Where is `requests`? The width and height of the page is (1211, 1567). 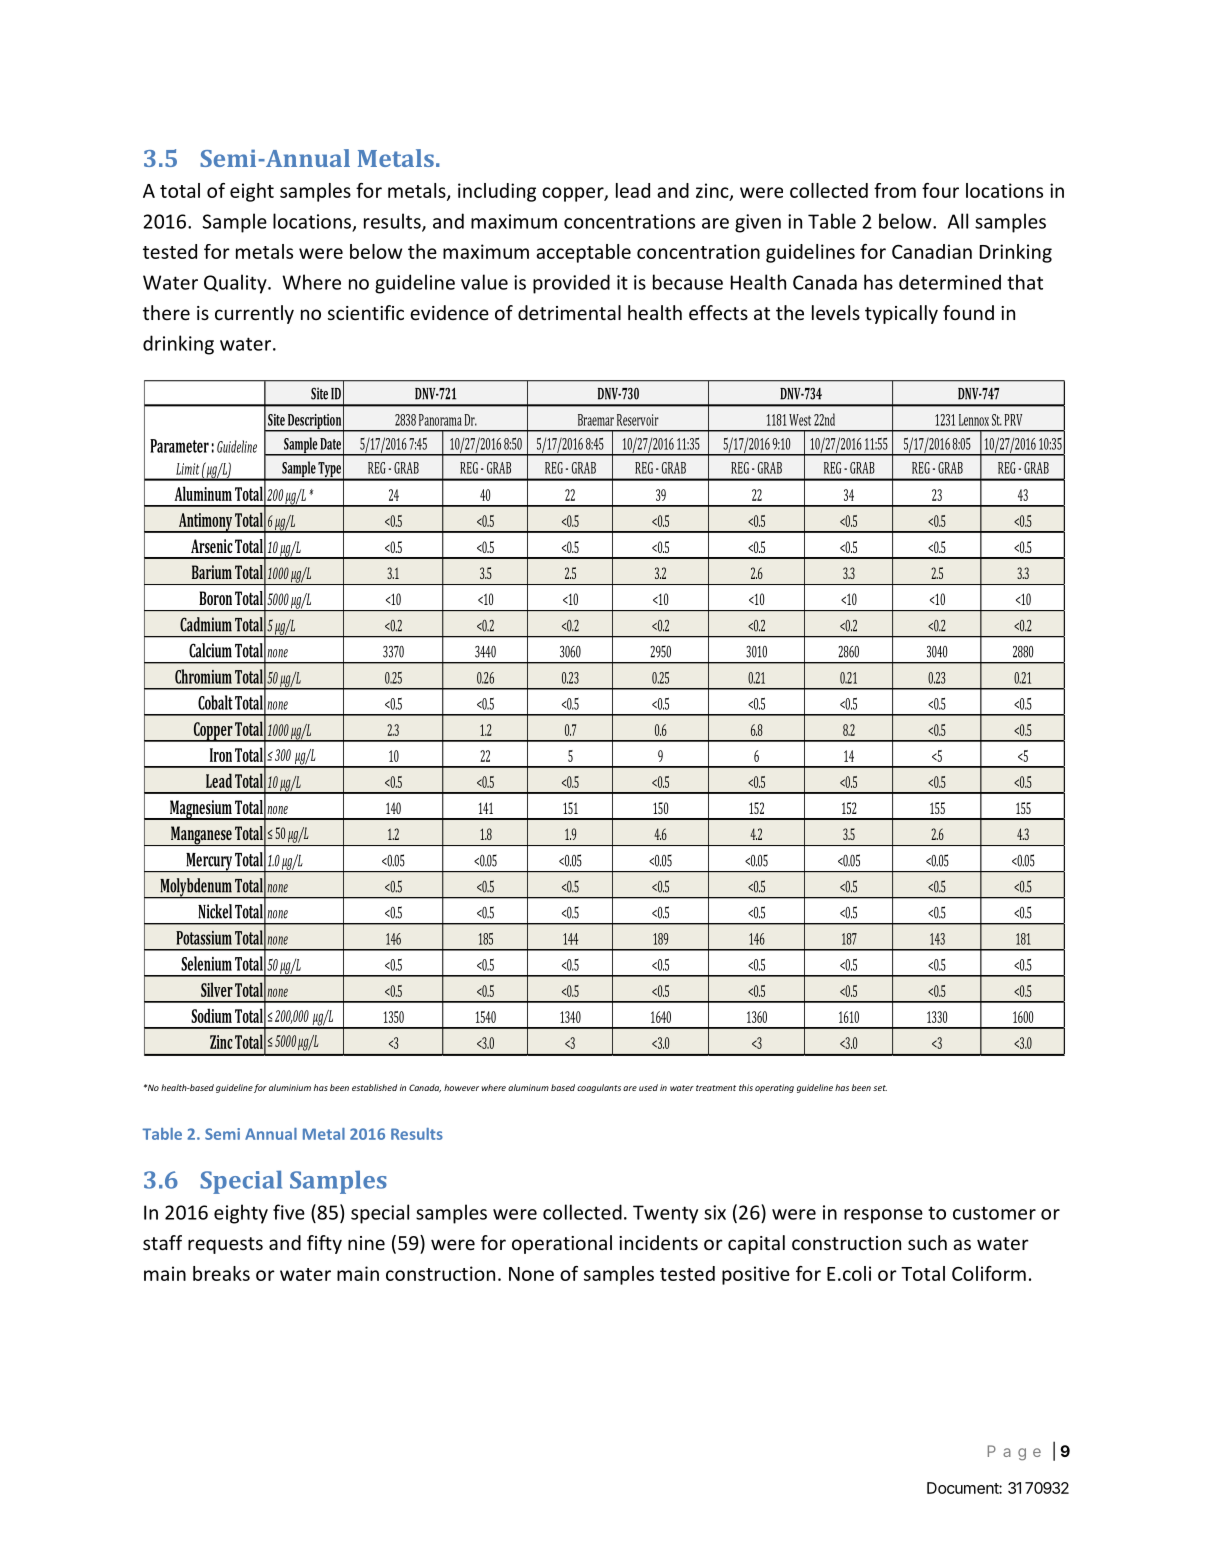 requests is located at coordinates (225, 1245).
